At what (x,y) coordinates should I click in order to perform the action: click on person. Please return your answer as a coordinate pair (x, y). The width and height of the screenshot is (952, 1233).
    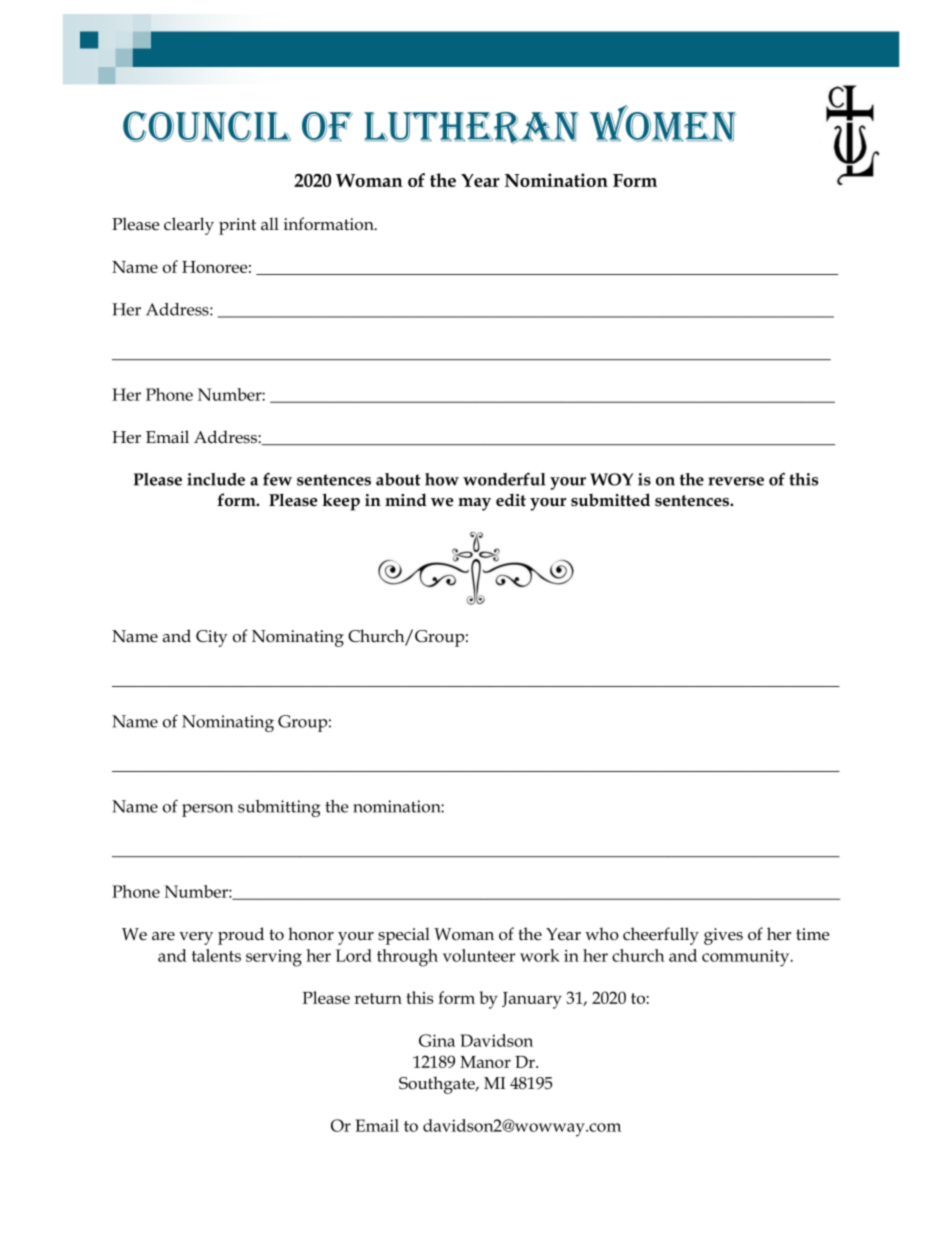
    Looking at the image, I should click on (207, 810).
